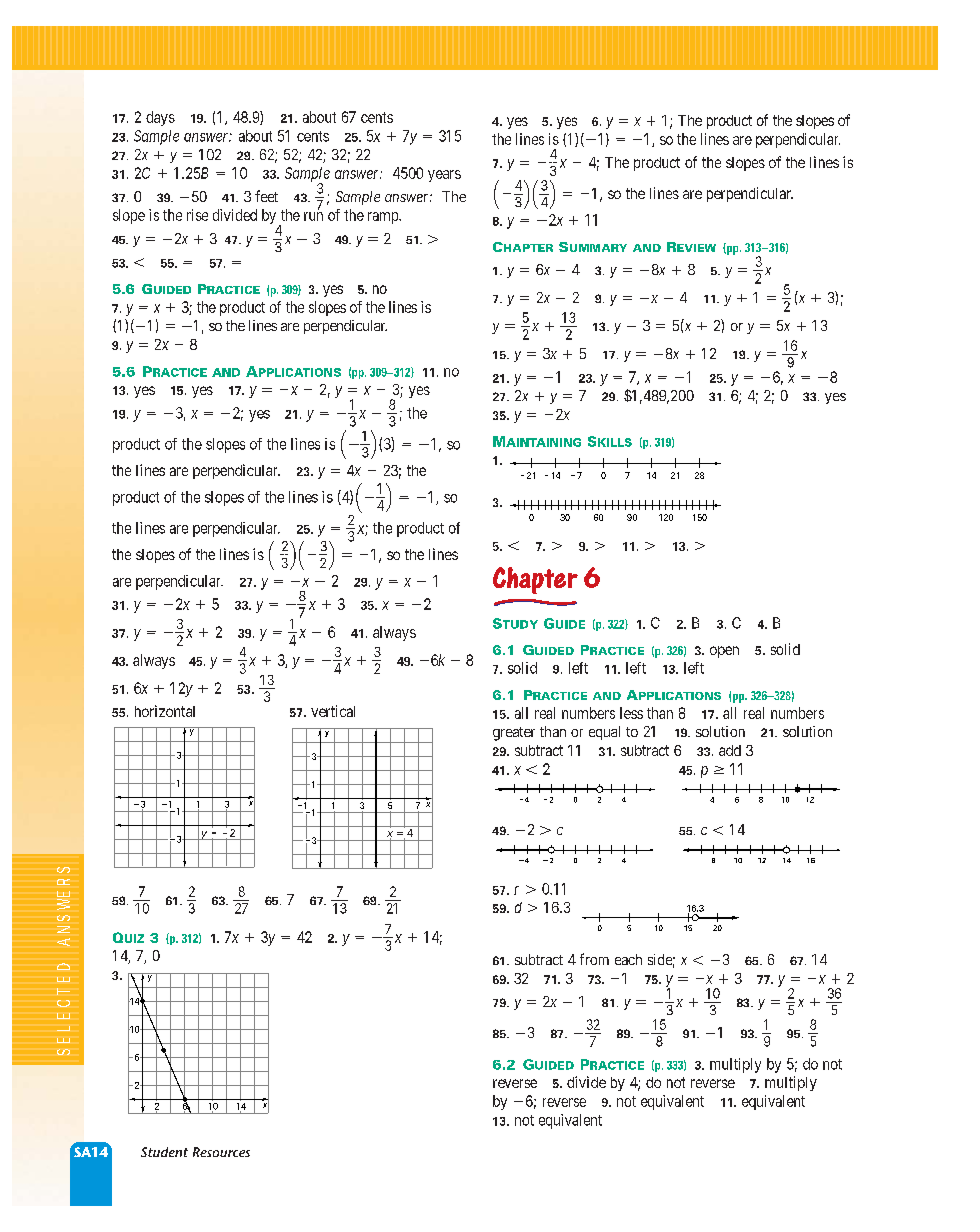  What do you see at coordinates (594, 959) in the screenshot?
I see `from` at bounding box center [594, 959].
